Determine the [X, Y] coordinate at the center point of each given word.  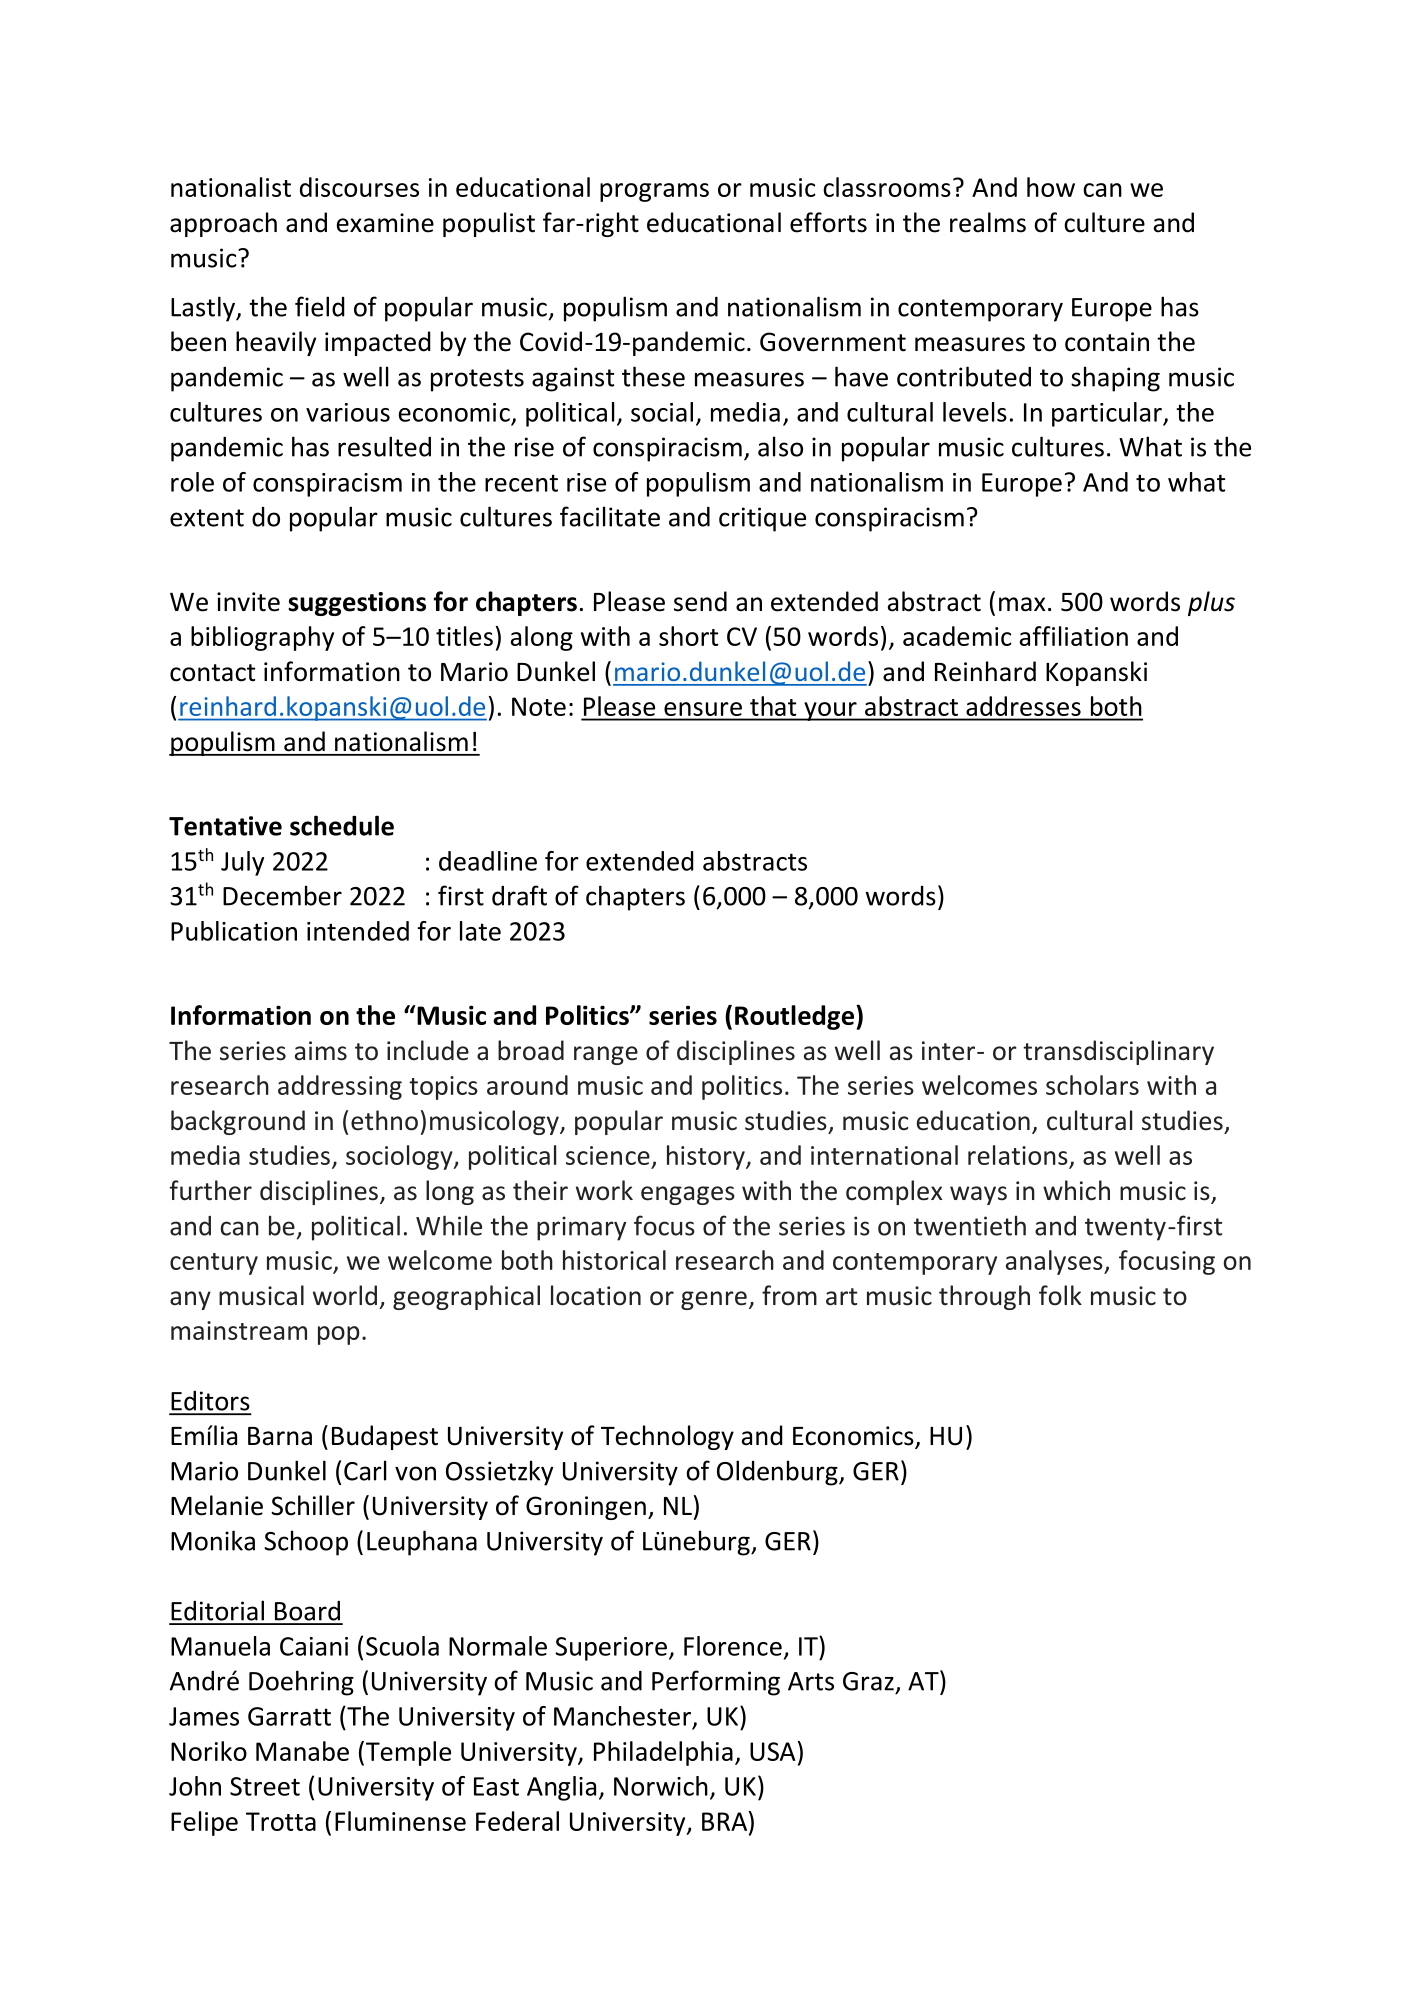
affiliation [1074, 636]
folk [1060, 1295]
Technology [667, 1437]
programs [654, 192]
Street [265, 1786]
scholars [1092, 1085]
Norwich [661, 1786]
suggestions [357, 604]
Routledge [796, 1017]
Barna [280, 1436]
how [1051, 187]
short [688, 636]
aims [321, 1051]
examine [385, 223]
